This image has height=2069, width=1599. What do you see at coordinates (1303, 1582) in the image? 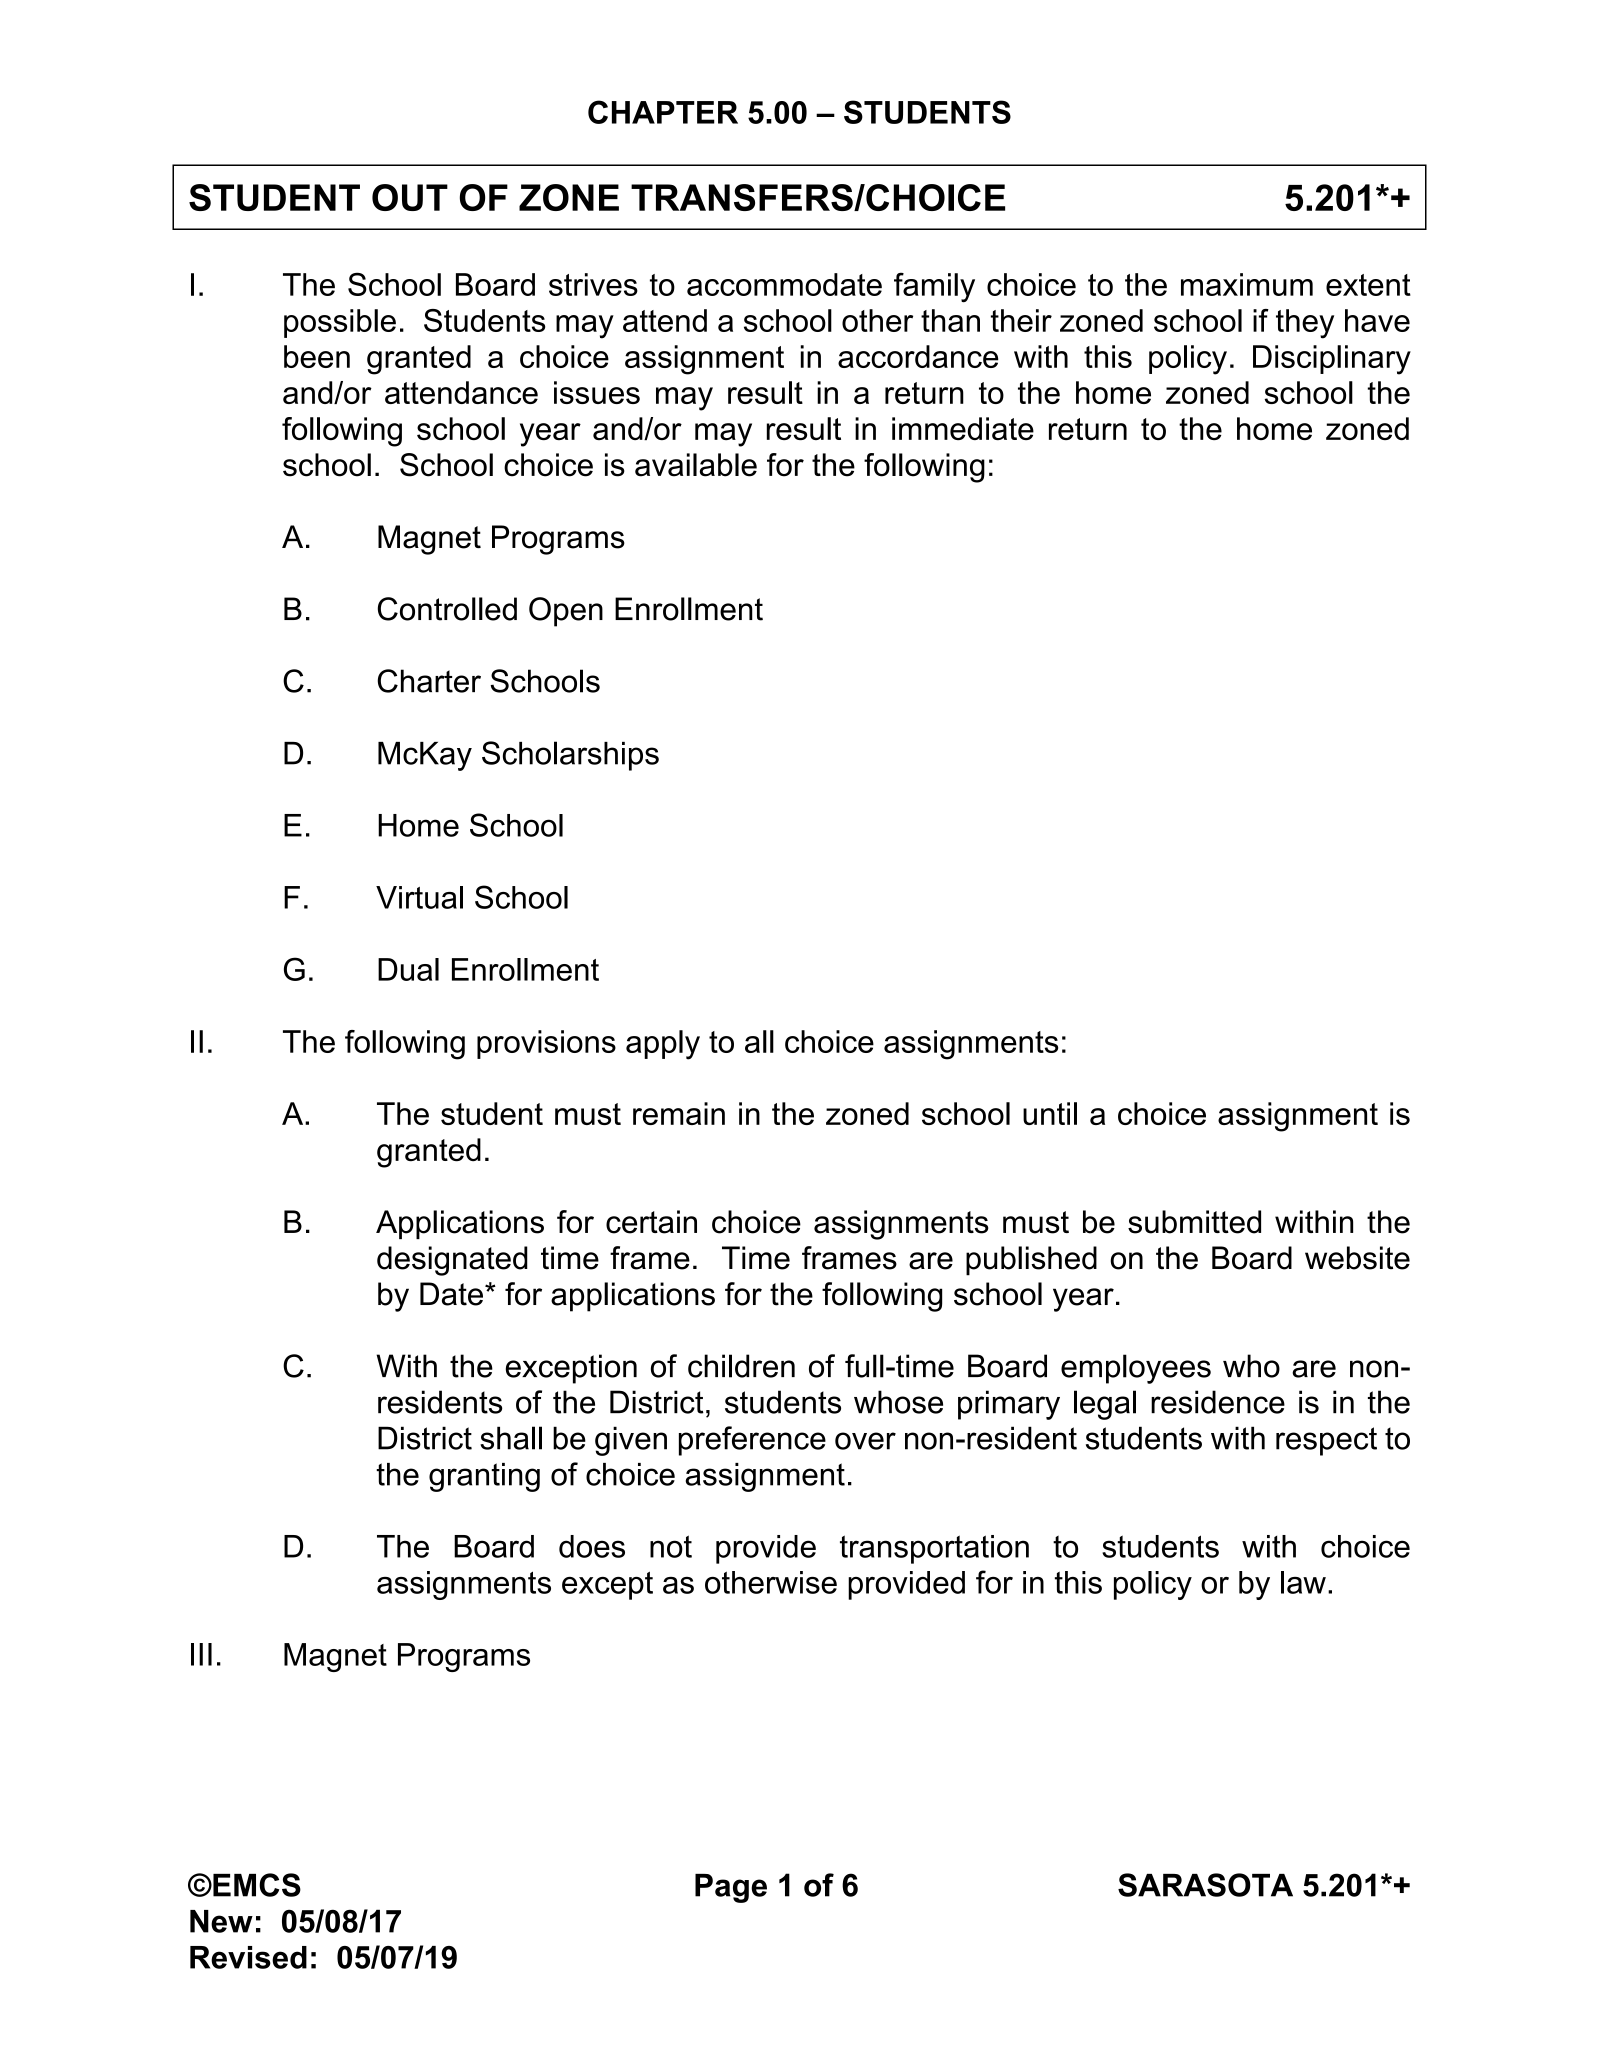
I see `law` at bounding box center [1303, 1582].
